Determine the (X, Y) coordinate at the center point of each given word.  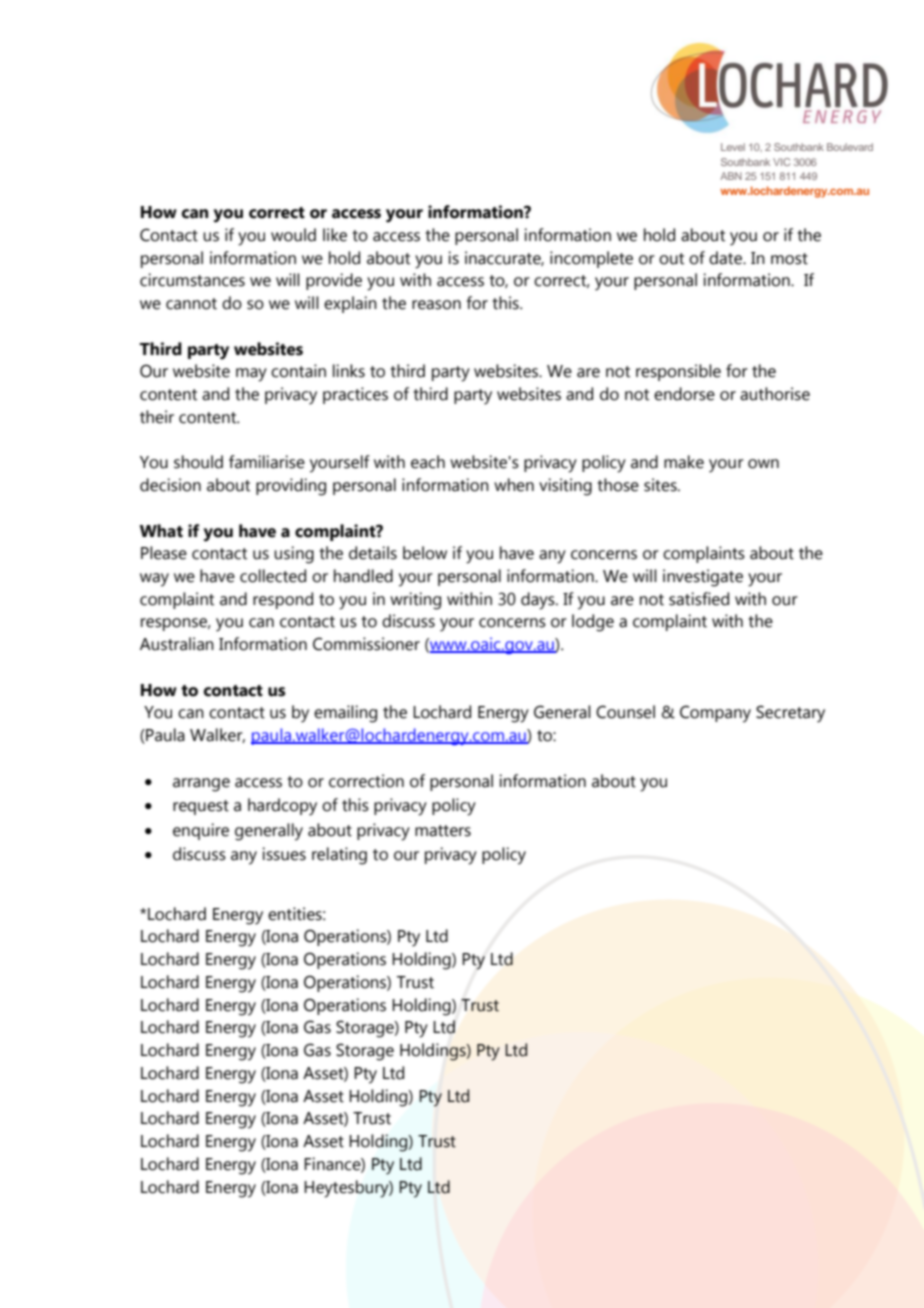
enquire (201, 831)
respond (283, 600)
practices (355, 395)
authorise (775, 394)
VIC (781, 162)
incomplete (591, 259)
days (539, 601)
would (293, 235)
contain (298, 371)
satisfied (699, 599)
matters (443, 831)
